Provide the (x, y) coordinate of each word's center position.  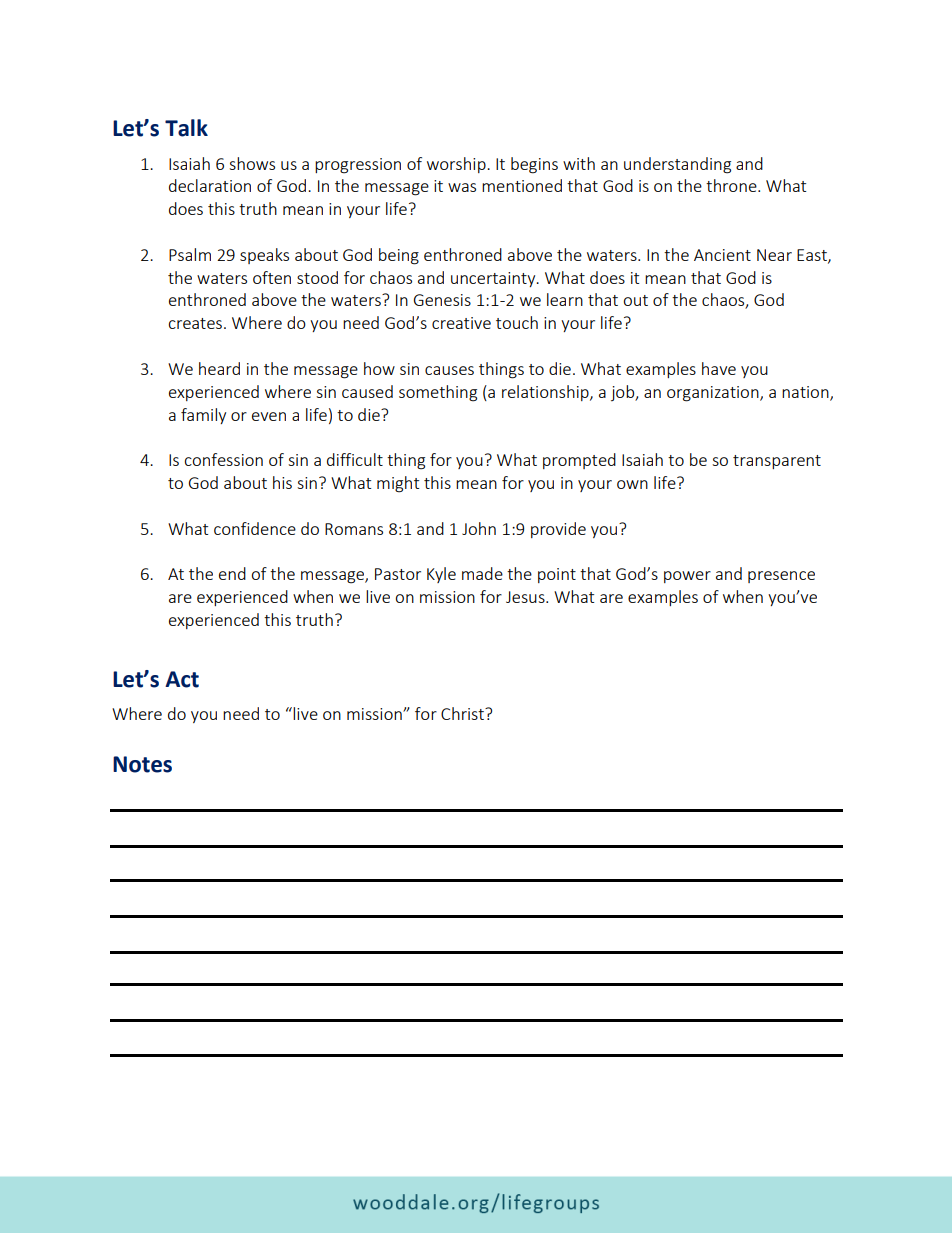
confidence (255, 528)
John (479, 528)
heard (219, 368)
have (719, 368)
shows (252, 163)
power (687, 577)
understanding (677, 165)
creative (461, 323)
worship (457, 165)
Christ (463, 713)
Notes (142, 764)
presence (781, 577)
